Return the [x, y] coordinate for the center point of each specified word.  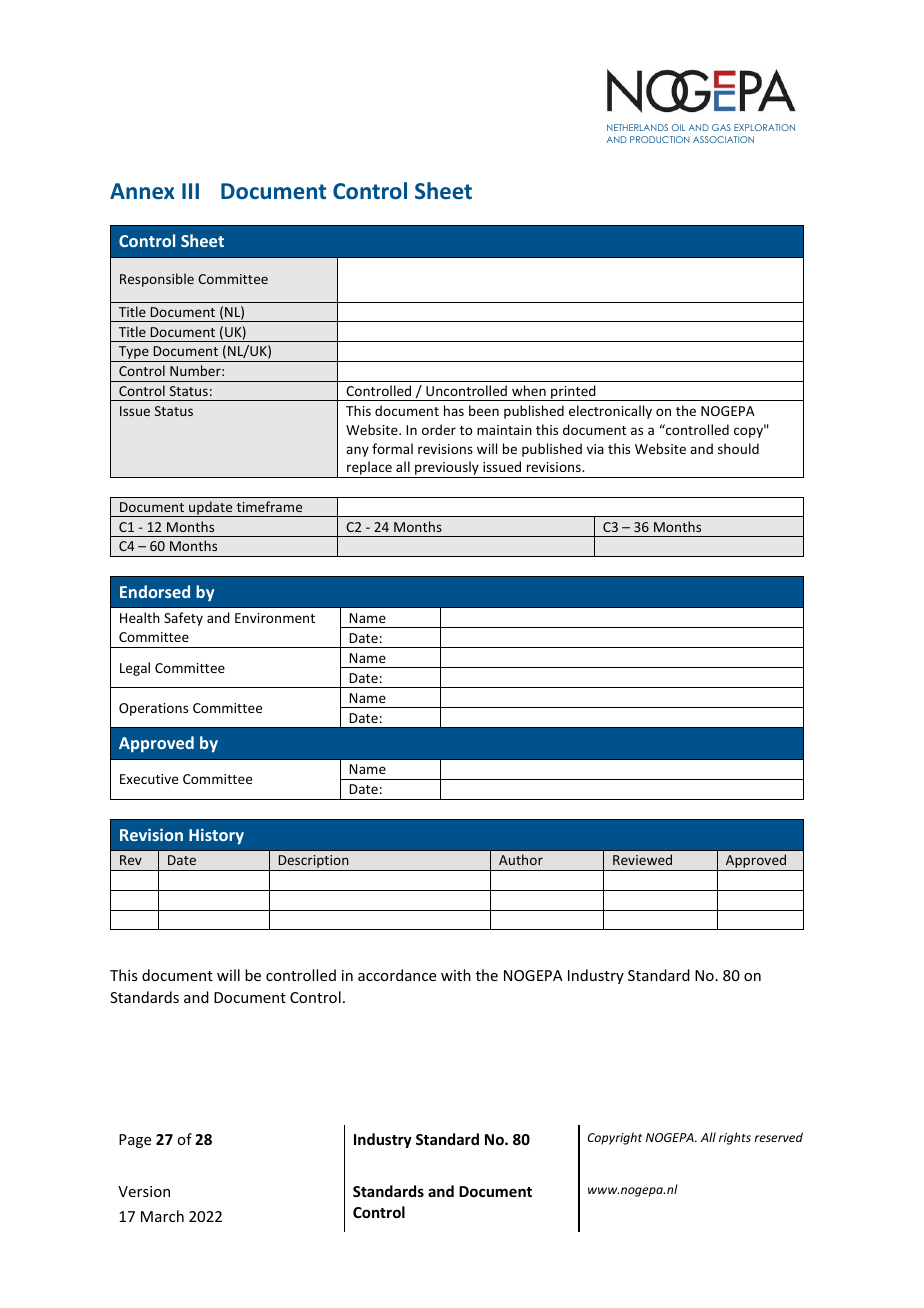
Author [521, 859]
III [190, 191]
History [216, 836]
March [162, 1216]
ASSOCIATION [723, 139]
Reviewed [642, 859]
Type [134, 354]
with [456, 975]
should [738, 448]
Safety [183, 619]
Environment [275, 618]
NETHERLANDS [637, 127]
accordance [397, 975]
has [454, 410]
